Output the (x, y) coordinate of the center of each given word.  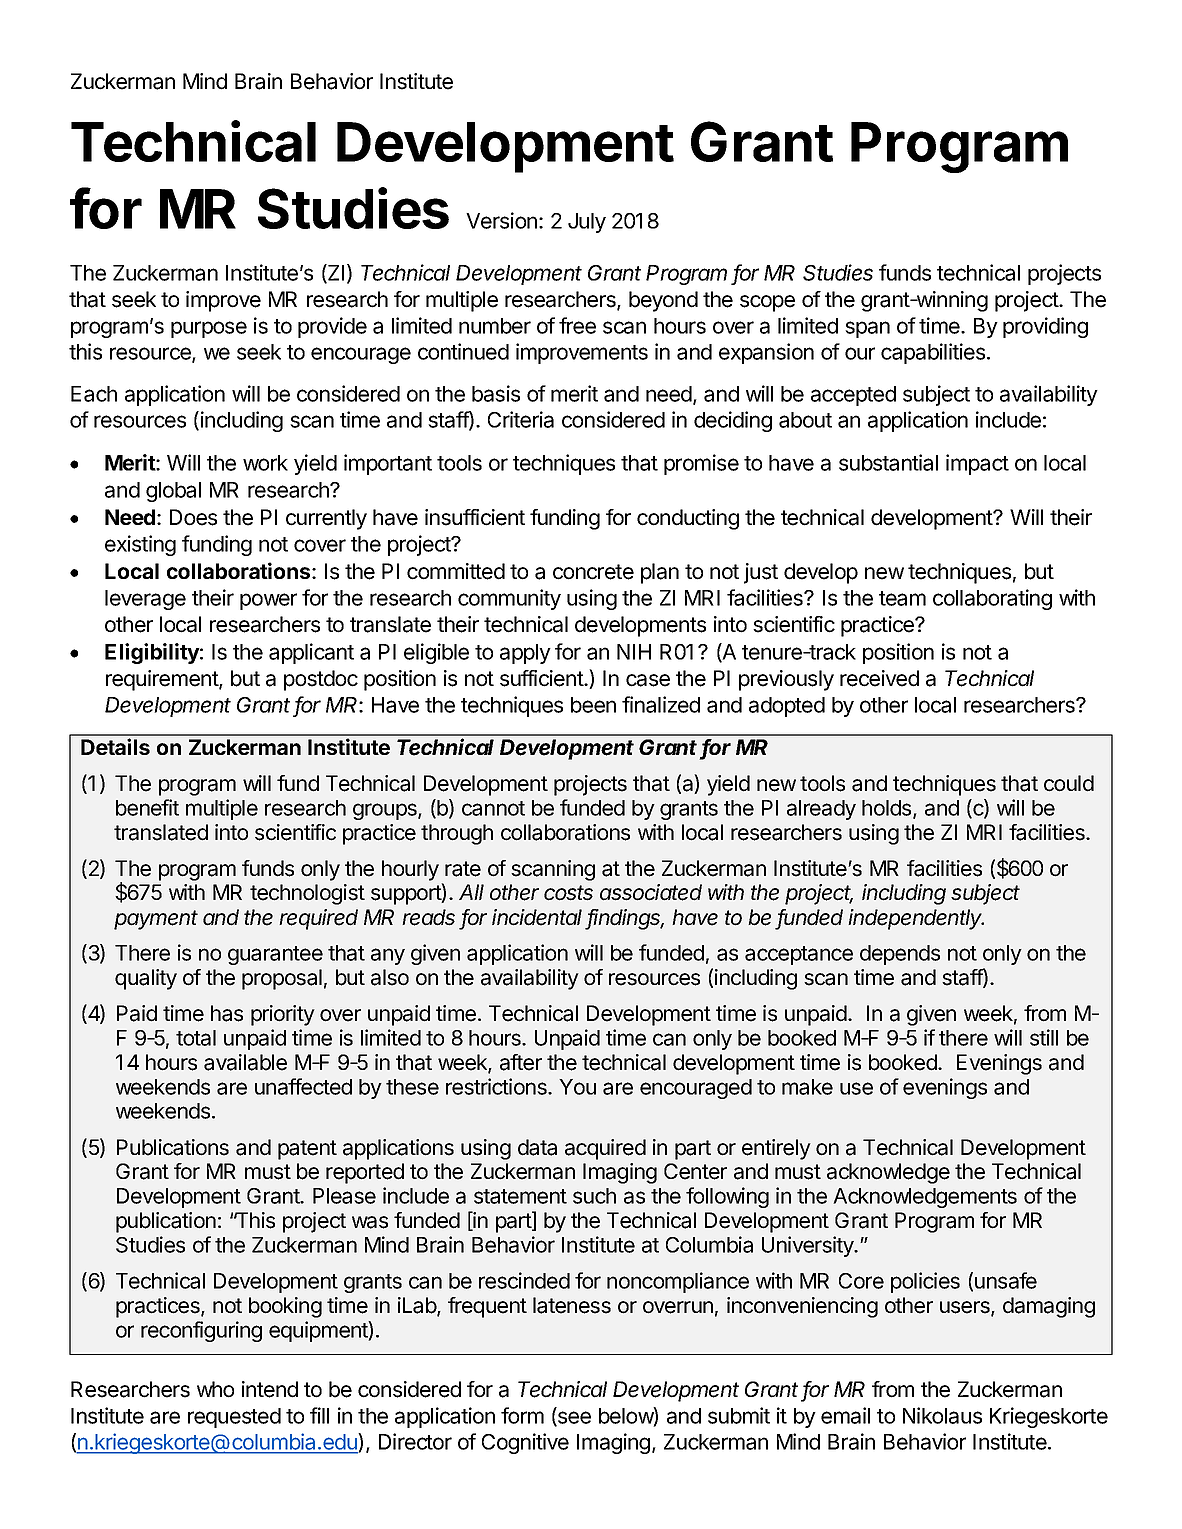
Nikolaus (942, 1415)
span (867, 329)
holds (888, 809)
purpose (209, 329)
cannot (493, 808)
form (522, 1415)
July (587, 223)
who (215, 1389)
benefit (147, 807)
